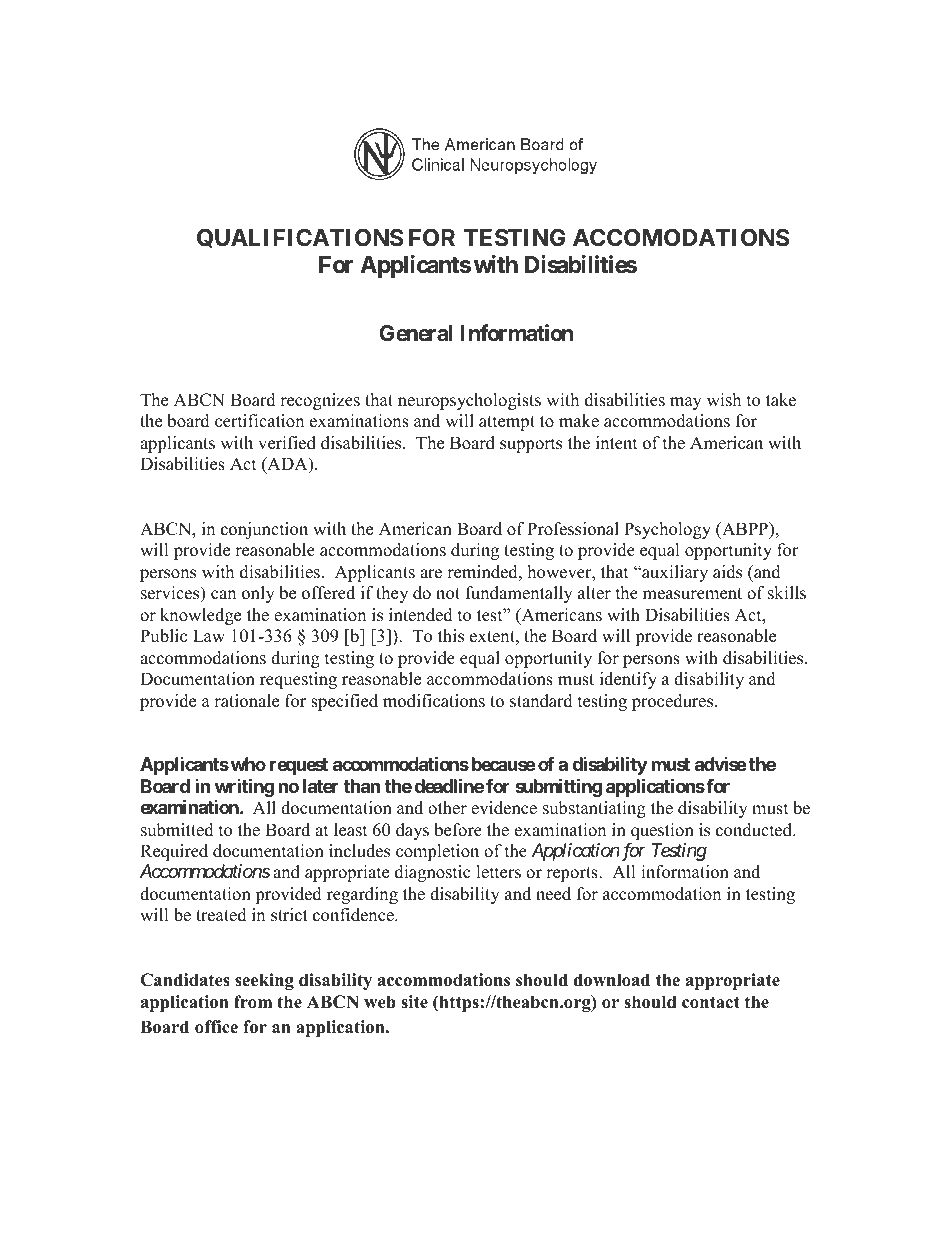 The height and width of the screenshot is (1233, 952). I want to click on procedures, so click(674, 702).
